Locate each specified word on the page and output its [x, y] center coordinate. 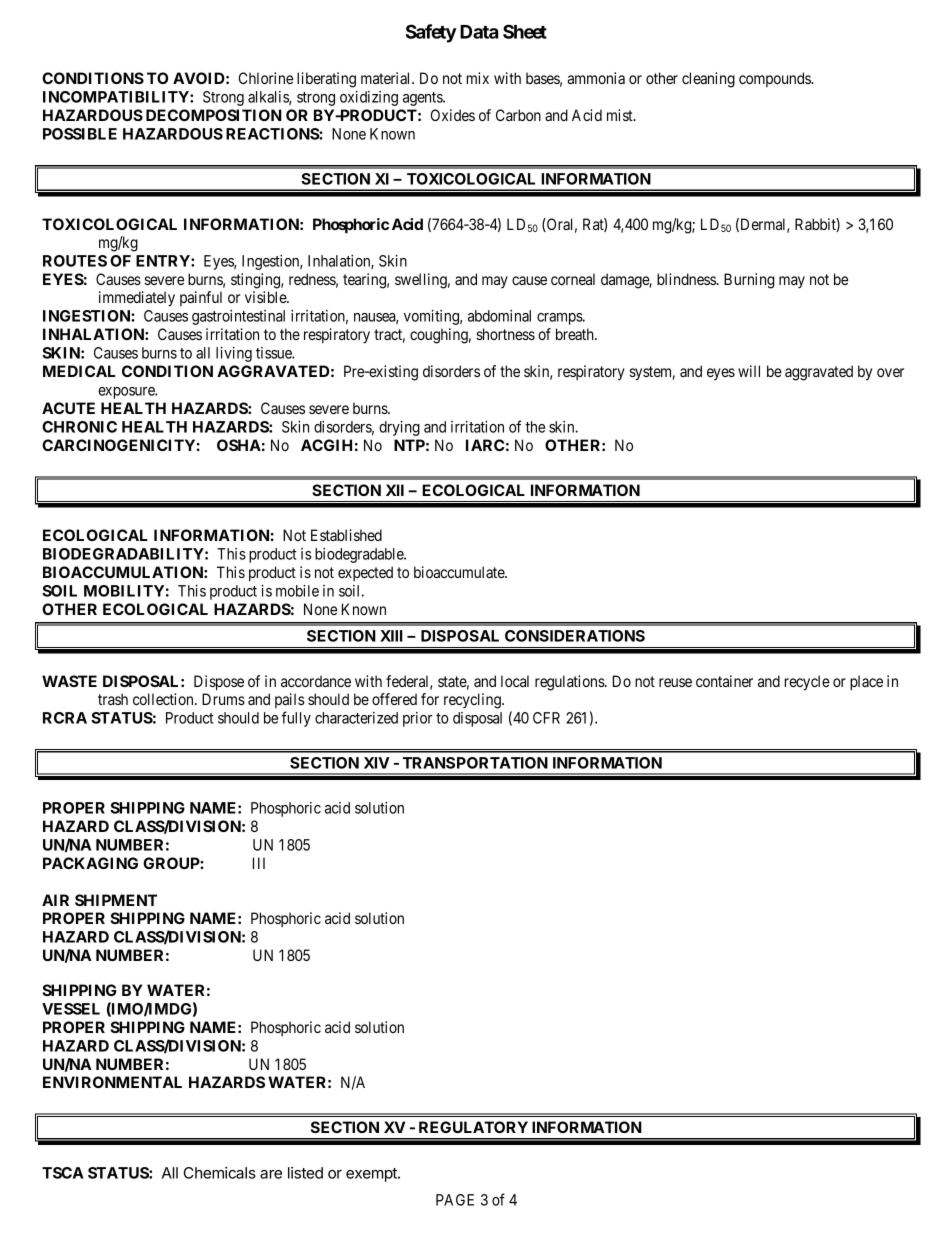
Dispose [219, 682]
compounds [775, 79]
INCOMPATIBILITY [117, 97]
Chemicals [220, 1173]
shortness [506, 334]
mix [478, 78]
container [724, 681]
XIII [391, 636]
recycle [807, 683]
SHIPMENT [116, 900]
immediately [137, 299]
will [749, 371]
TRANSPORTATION [475, 763]
